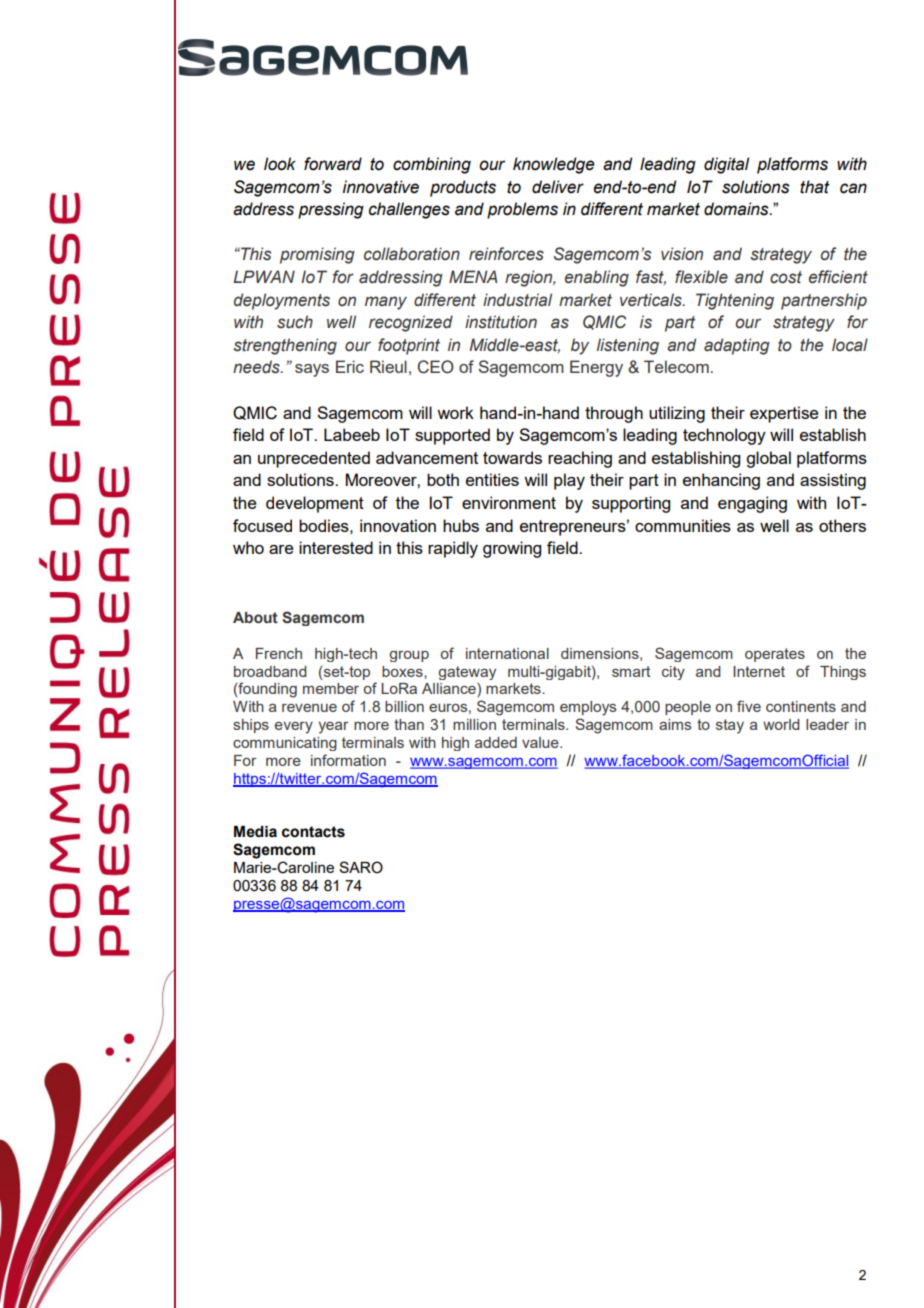 This screenshot has width=924, height=1308. I want to click on development, so click(315, 504).
